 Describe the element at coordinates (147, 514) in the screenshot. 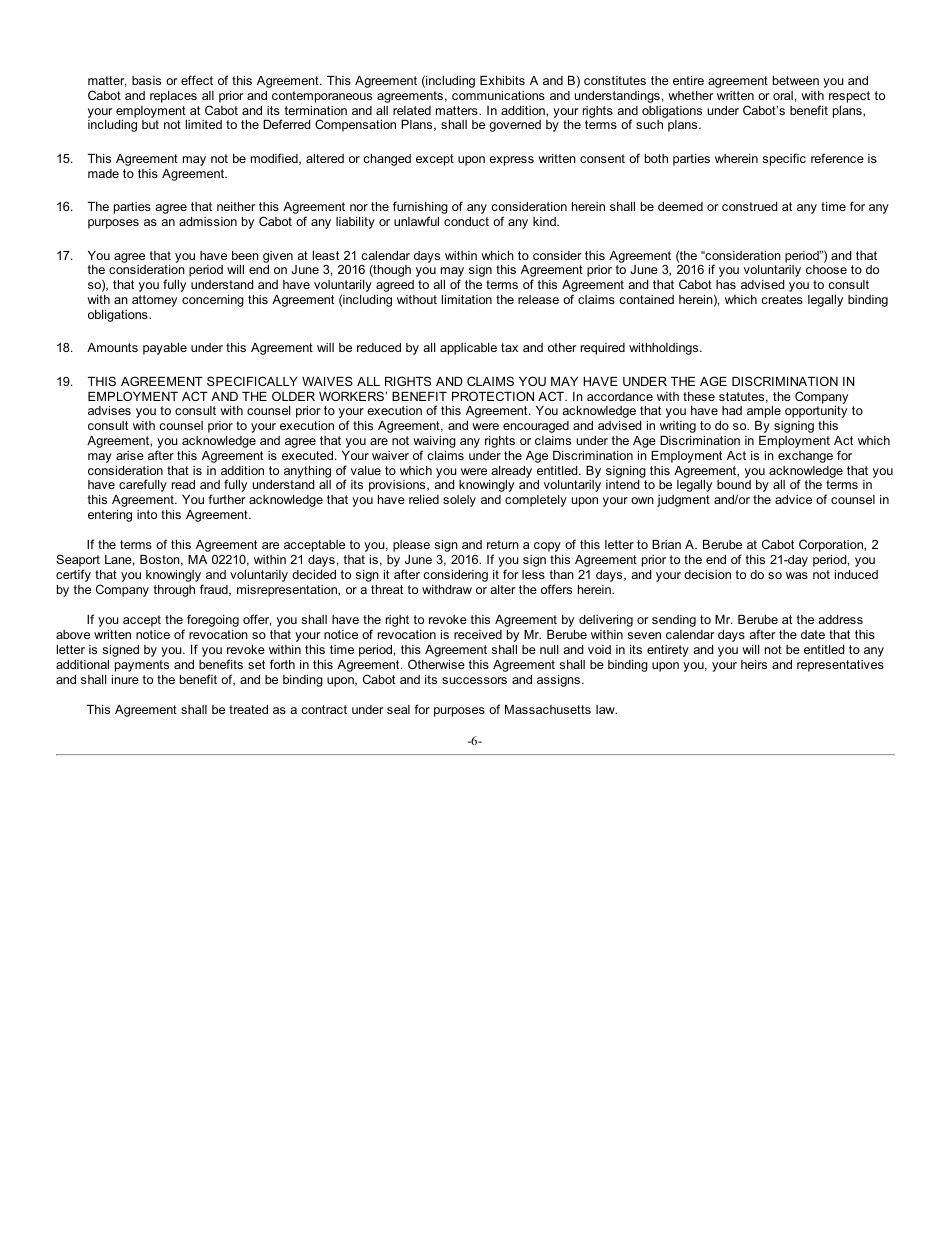

I see `into` at that location.
